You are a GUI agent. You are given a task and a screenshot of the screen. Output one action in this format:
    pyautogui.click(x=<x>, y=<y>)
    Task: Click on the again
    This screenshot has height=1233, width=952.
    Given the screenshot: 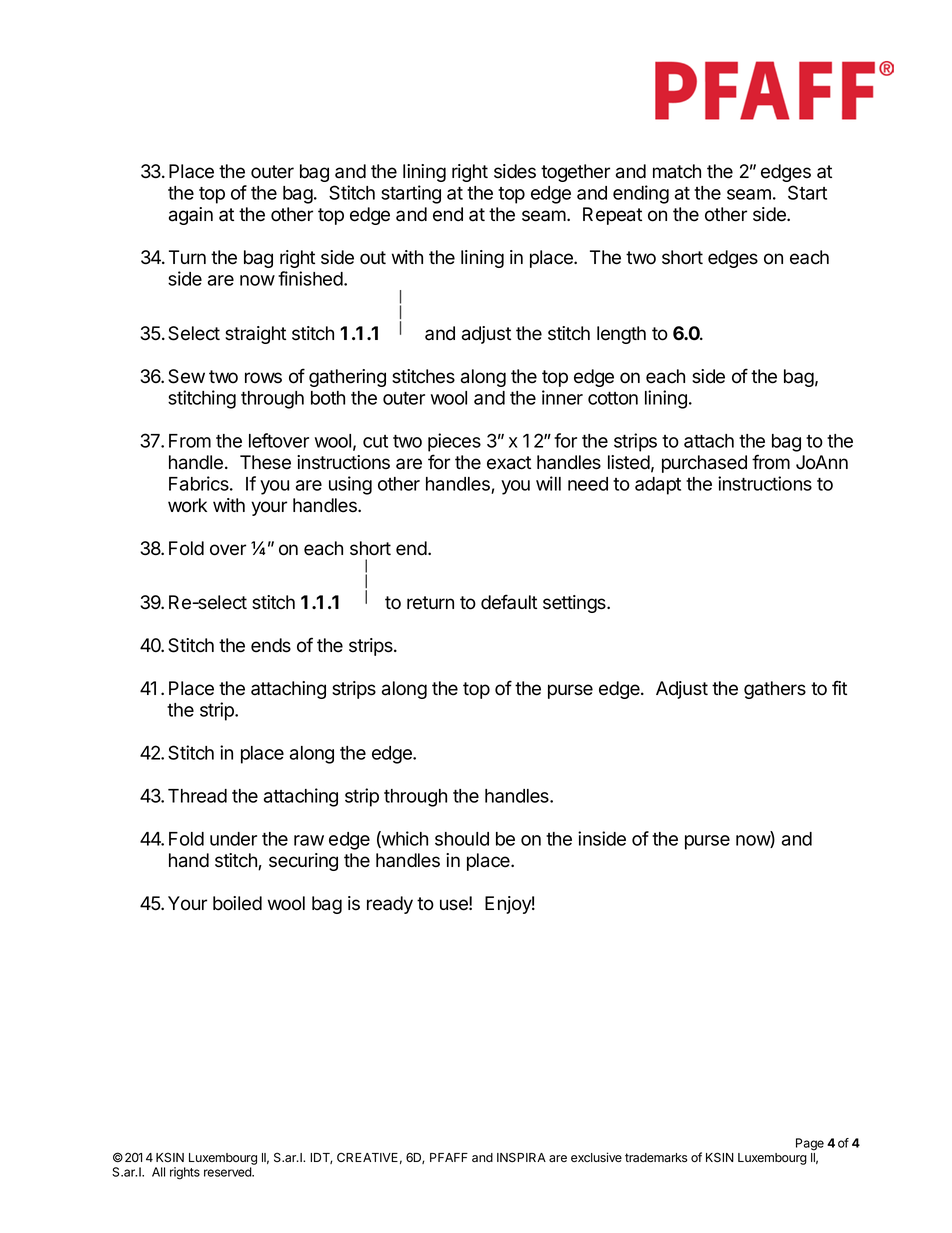 What is the action you would take?
    pyautogui.click(x=191, y=216)
